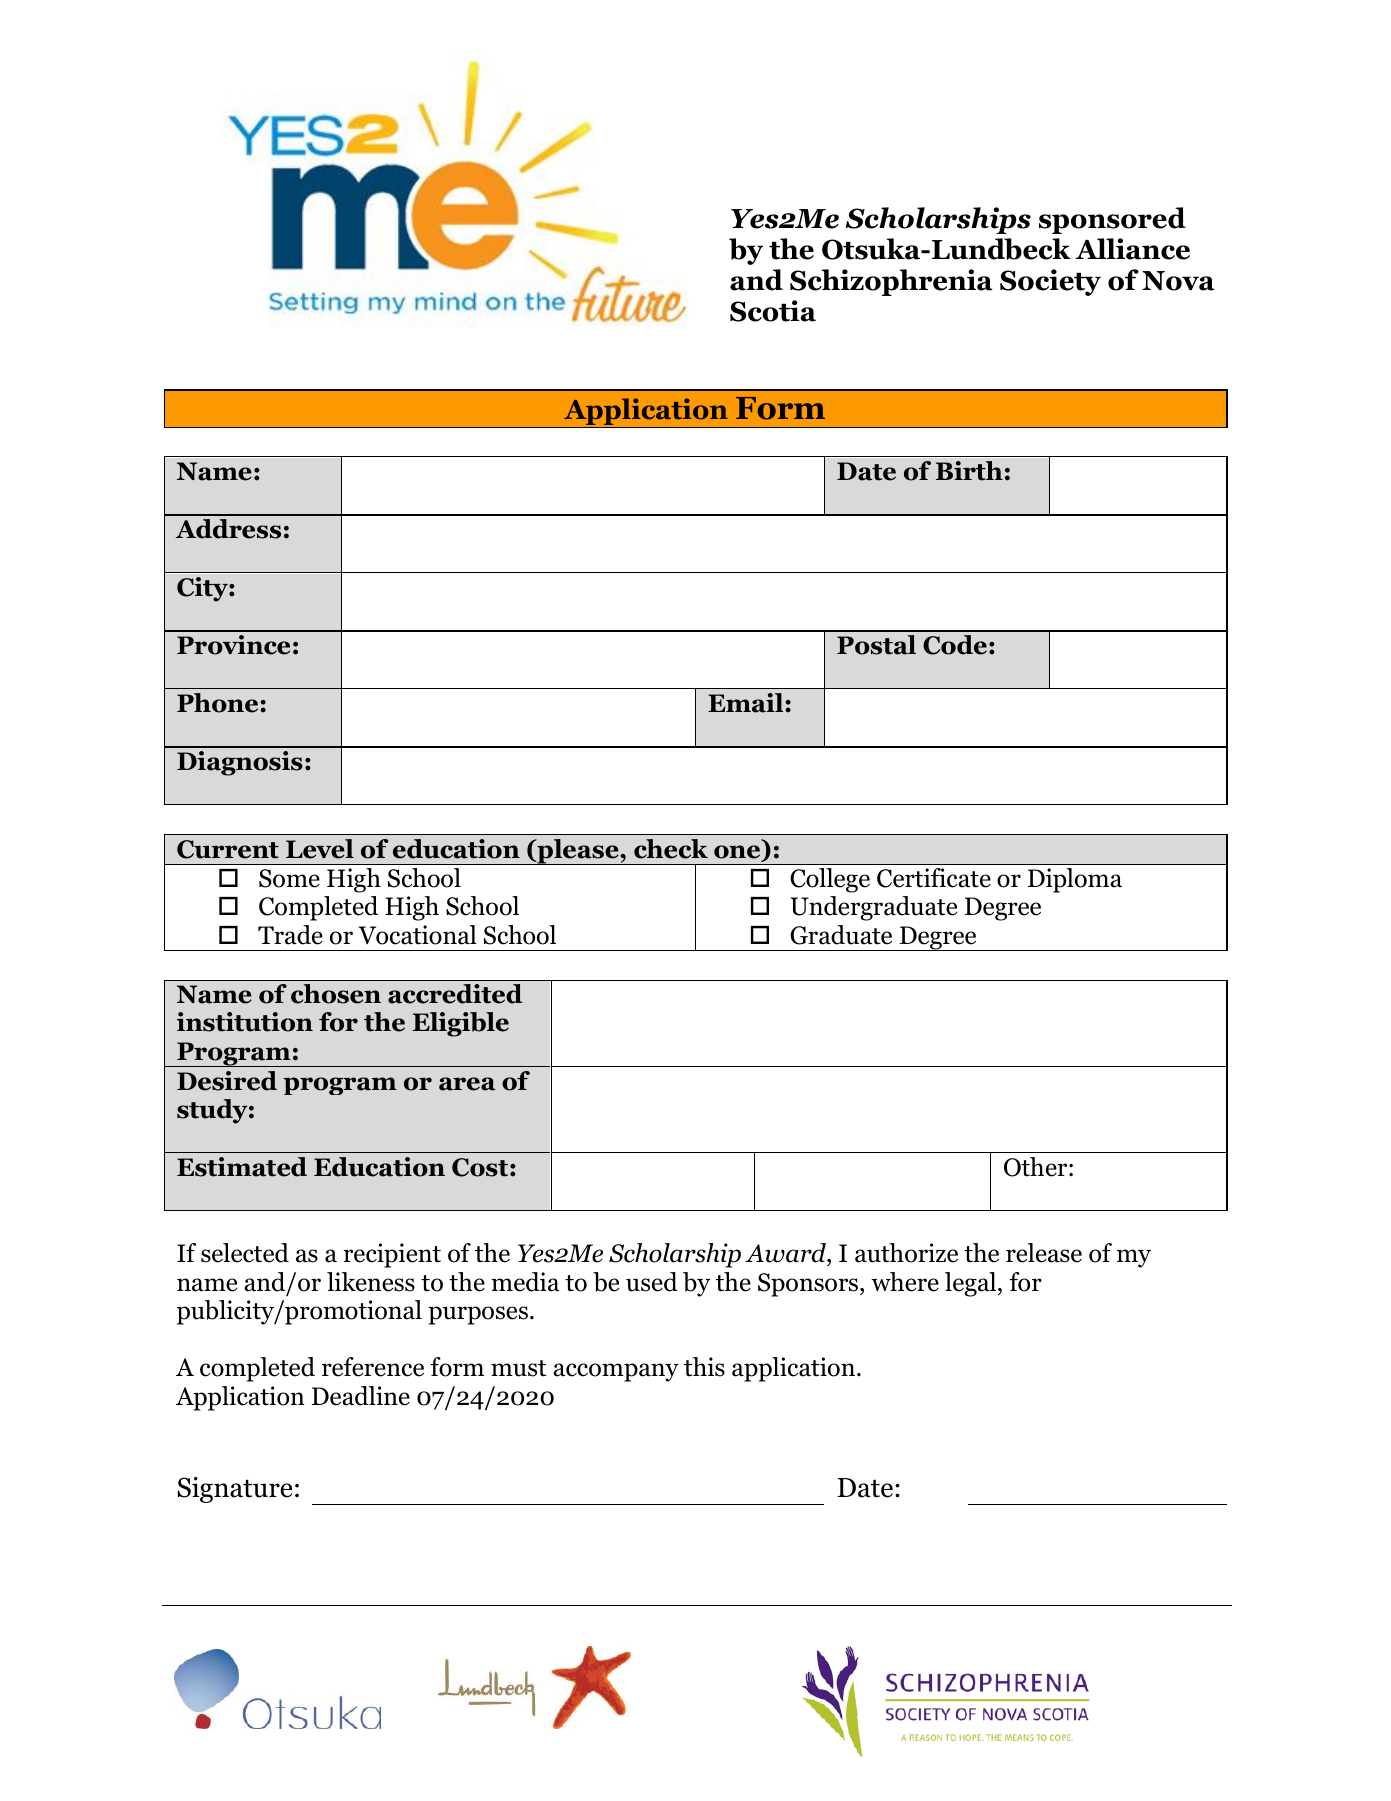 Image resolution: width=1391 pixels, height=1801 pixels. What do you see at coordinates (233, 645) in the image?
I see `Province` at bounding box center [233, 645].
